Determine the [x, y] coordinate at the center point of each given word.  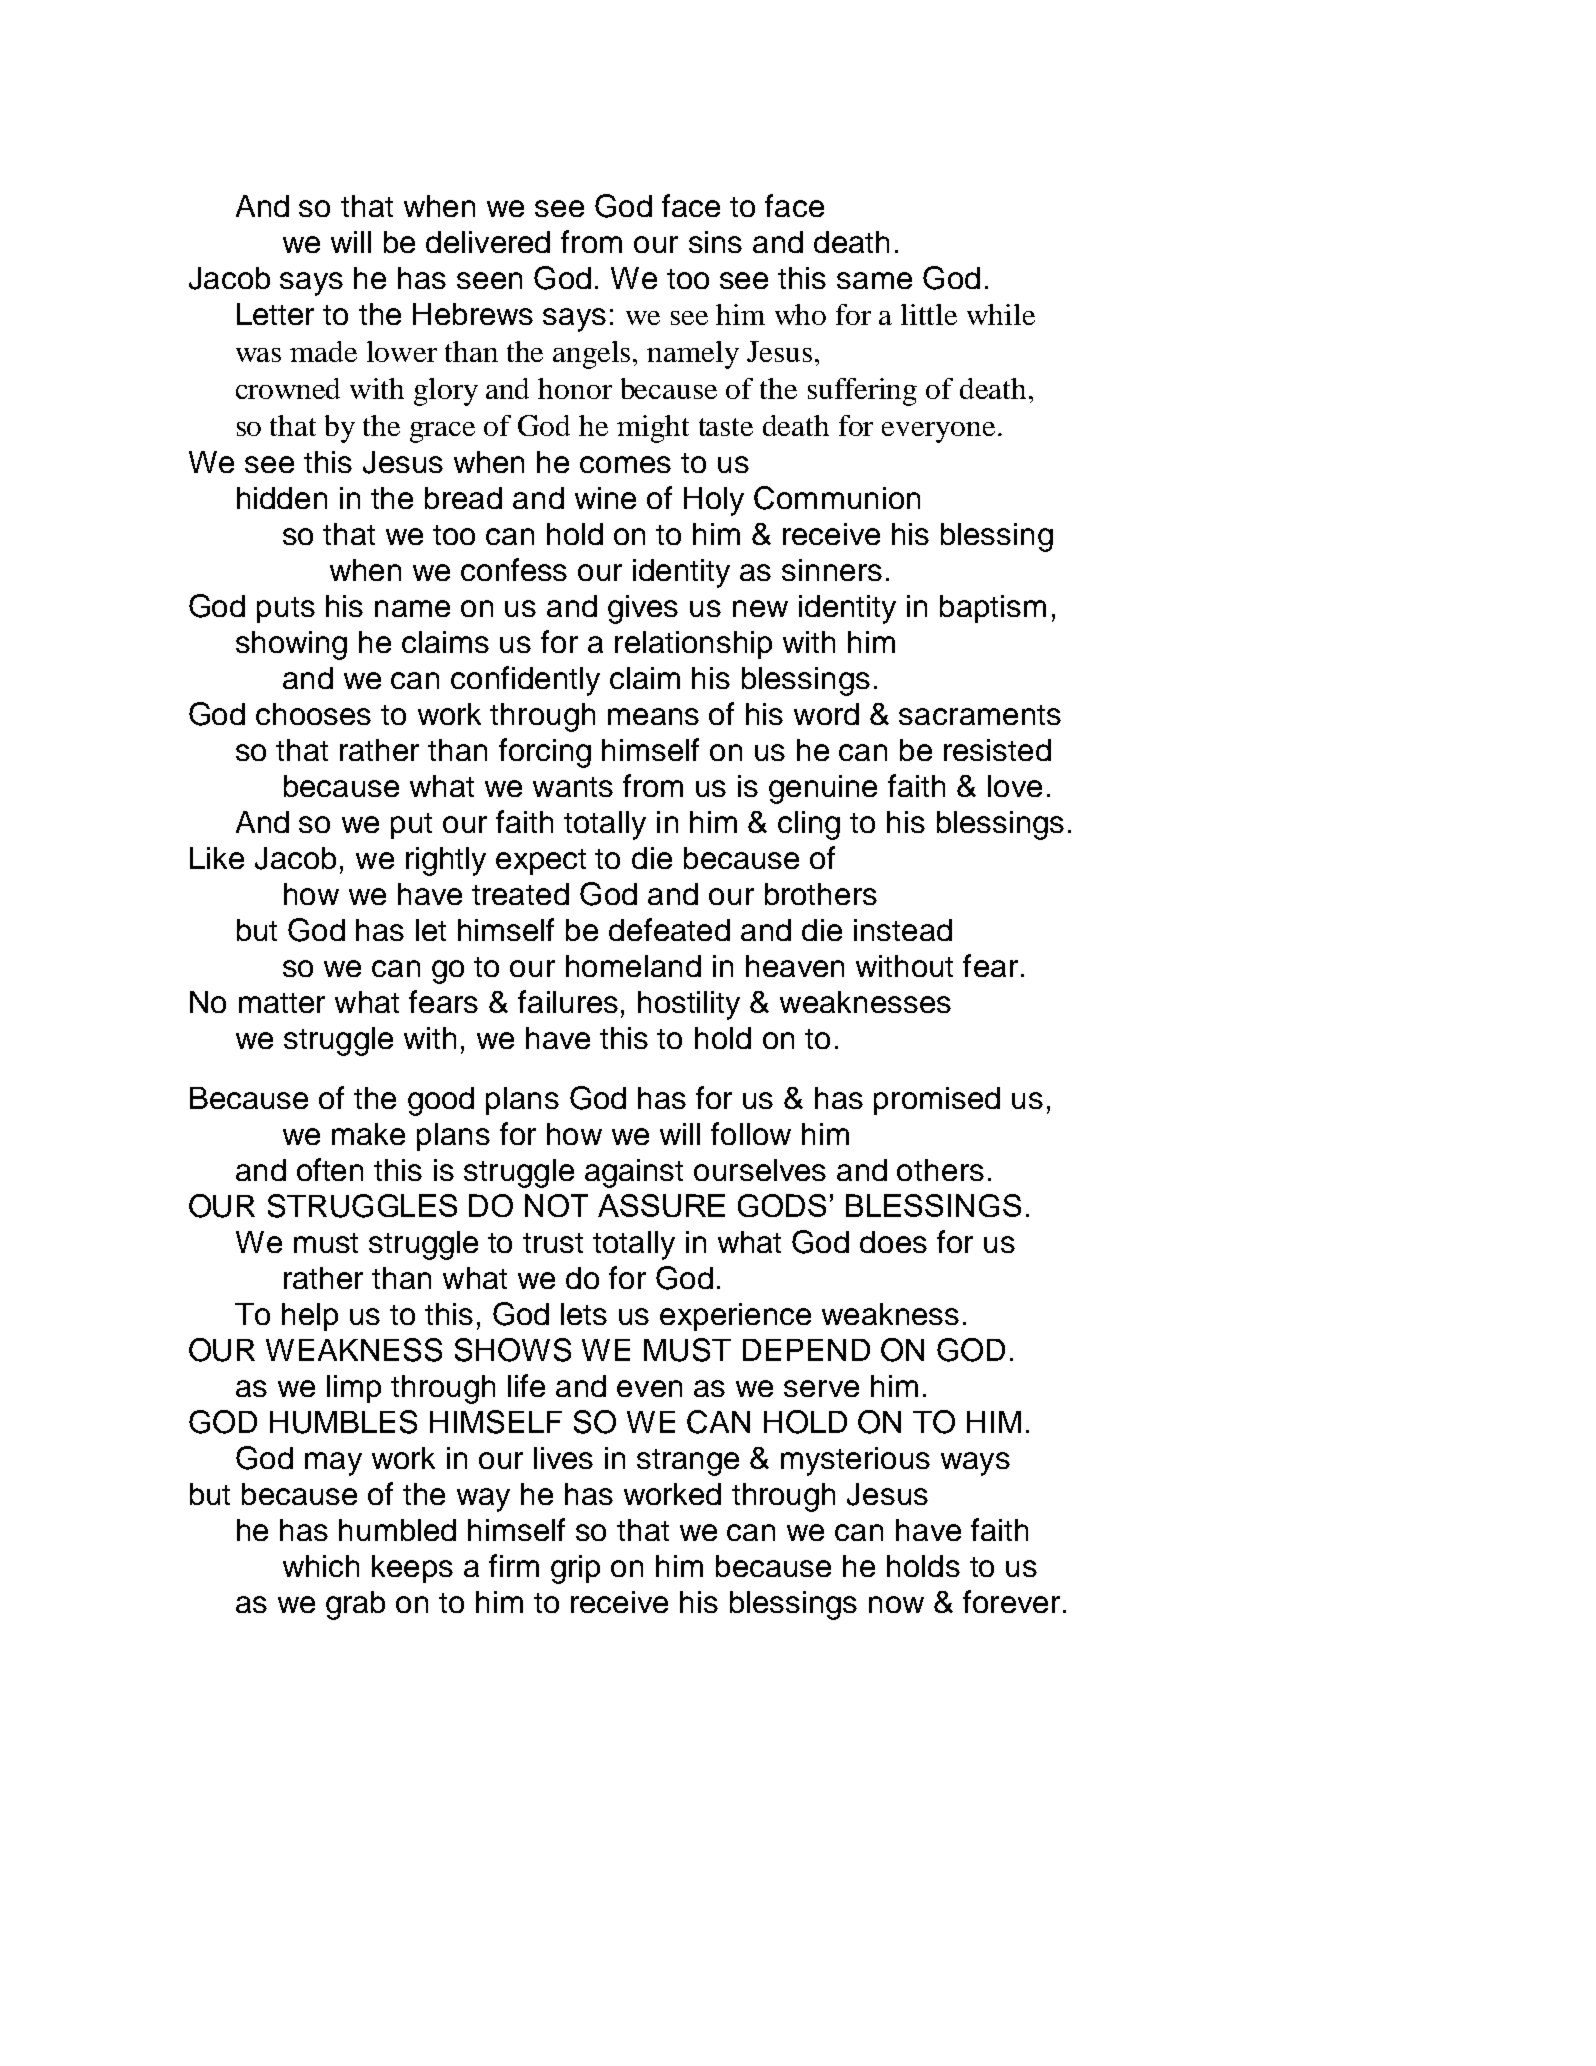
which [321, 1566]
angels [593, 355]
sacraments [980, 715]
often [330, 1169]
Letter [275, 314]
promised [937, 1101]
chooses [313, 714]
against [634, 1173]
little [929, 314]
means [653, 716]
